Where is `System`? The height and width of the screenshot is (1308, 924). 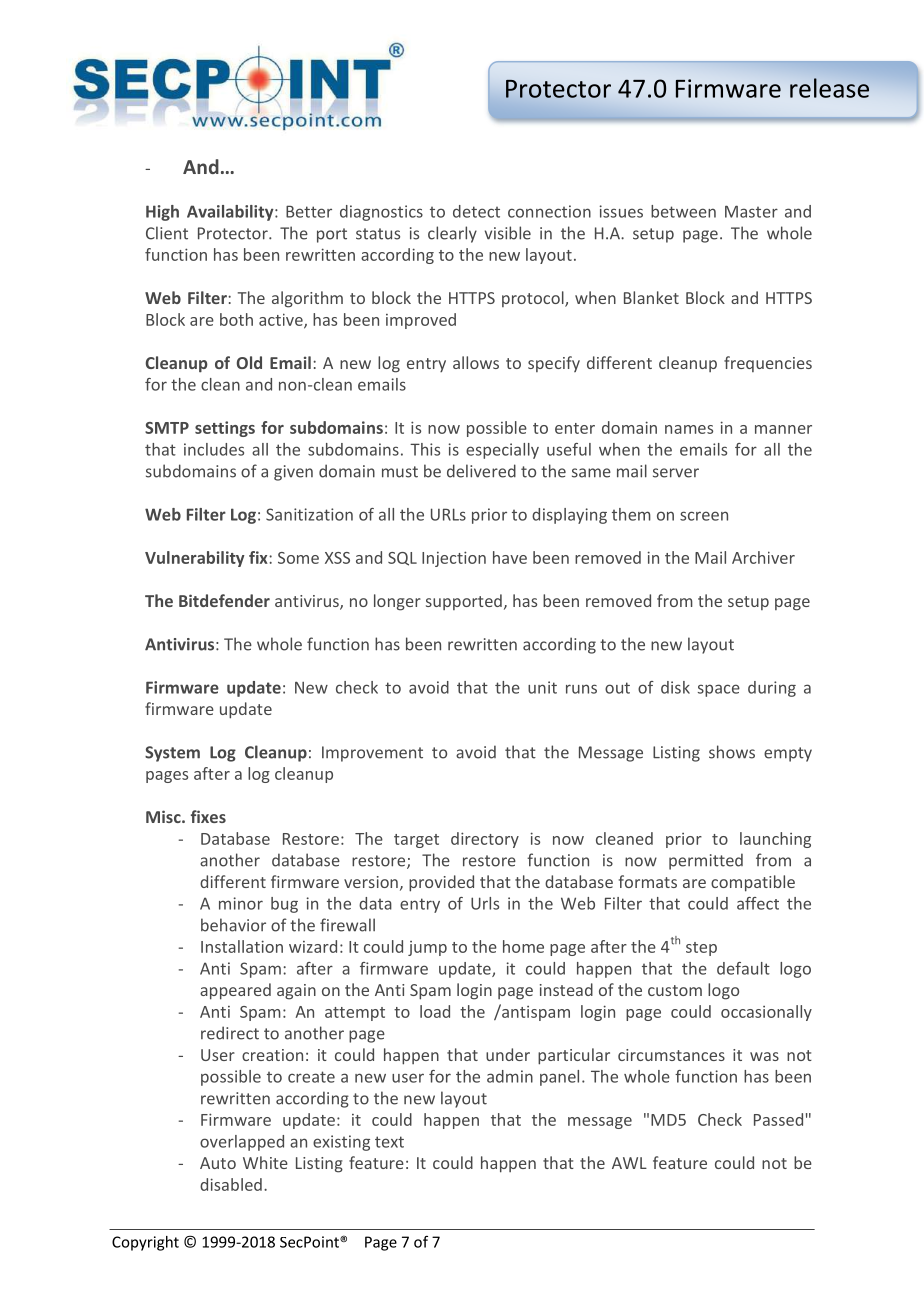 System is located at coordinates (172, 754).
